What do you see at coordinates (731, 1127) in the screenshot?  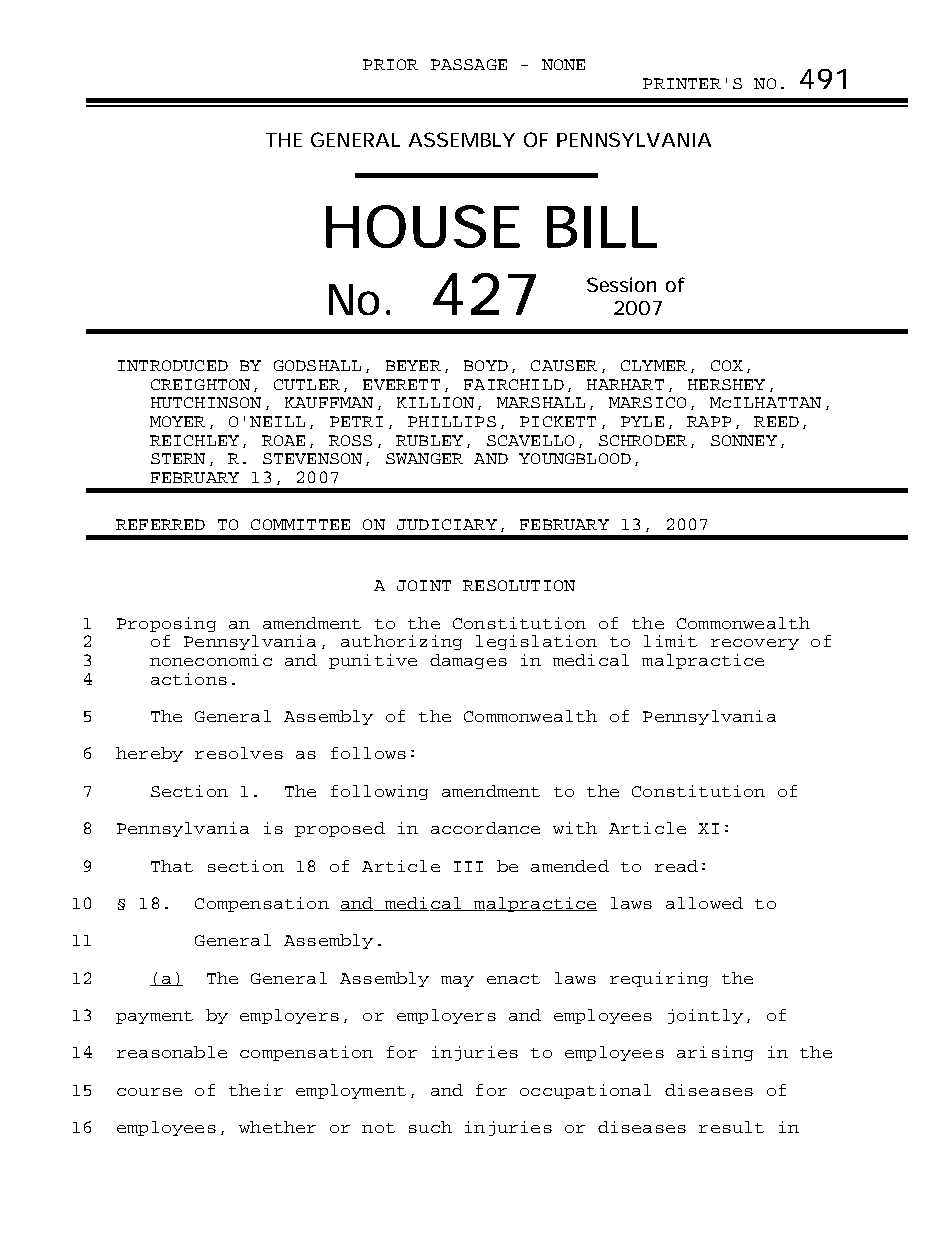 I see `result` at bounding box center [731, 1127].
